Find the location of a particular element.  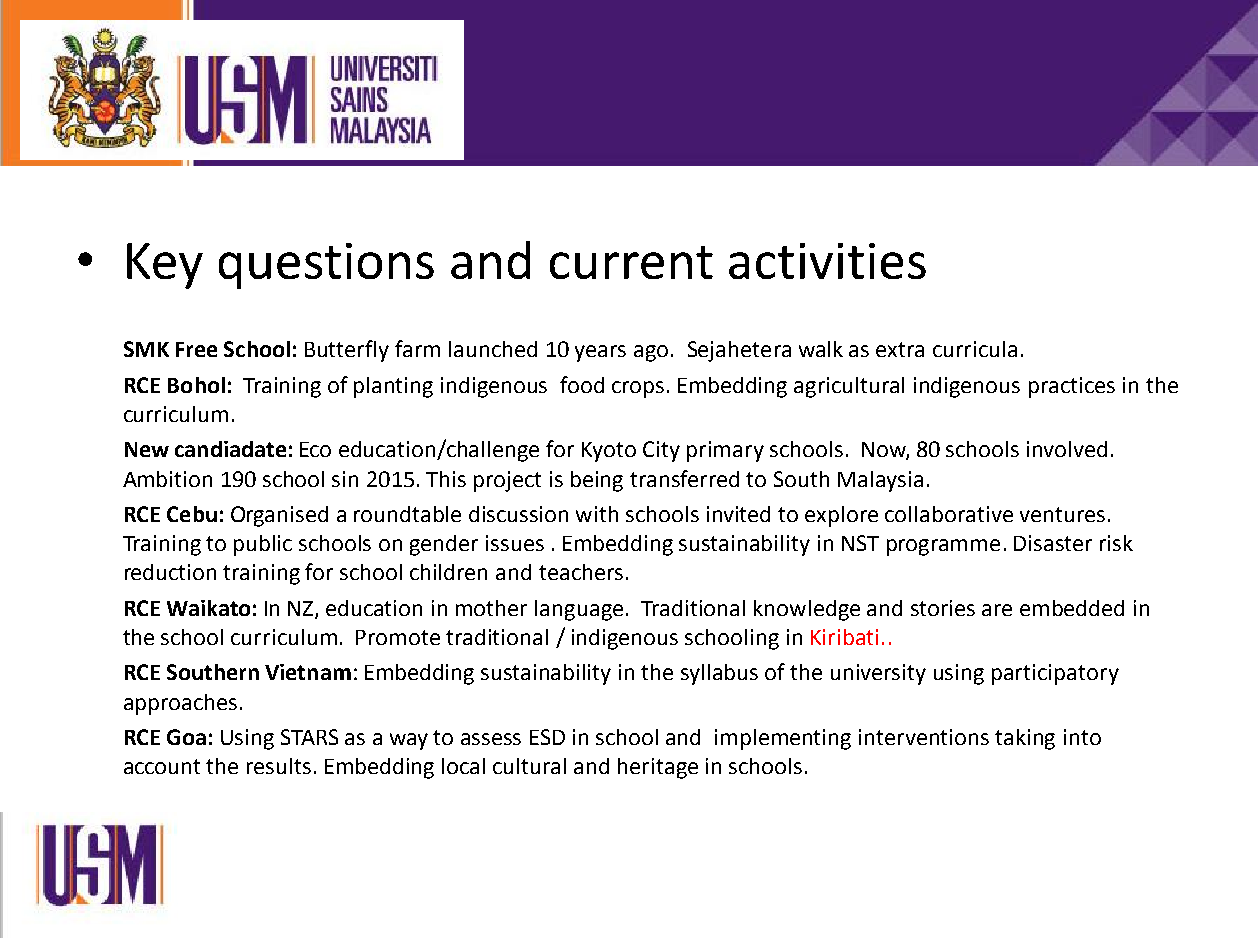

planting is located at coordinates (393, 387).
